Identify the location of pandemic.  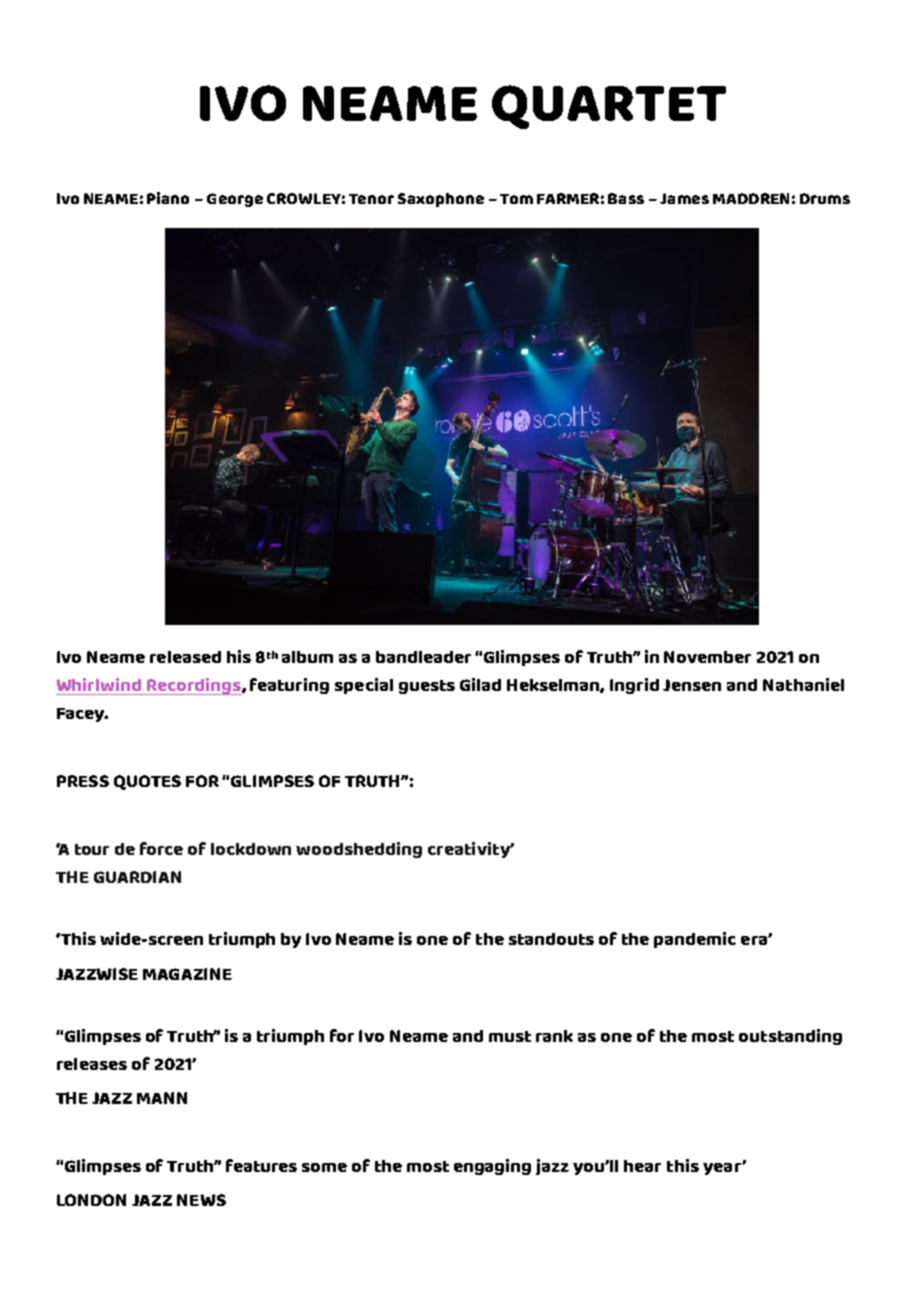
(695, 940).
